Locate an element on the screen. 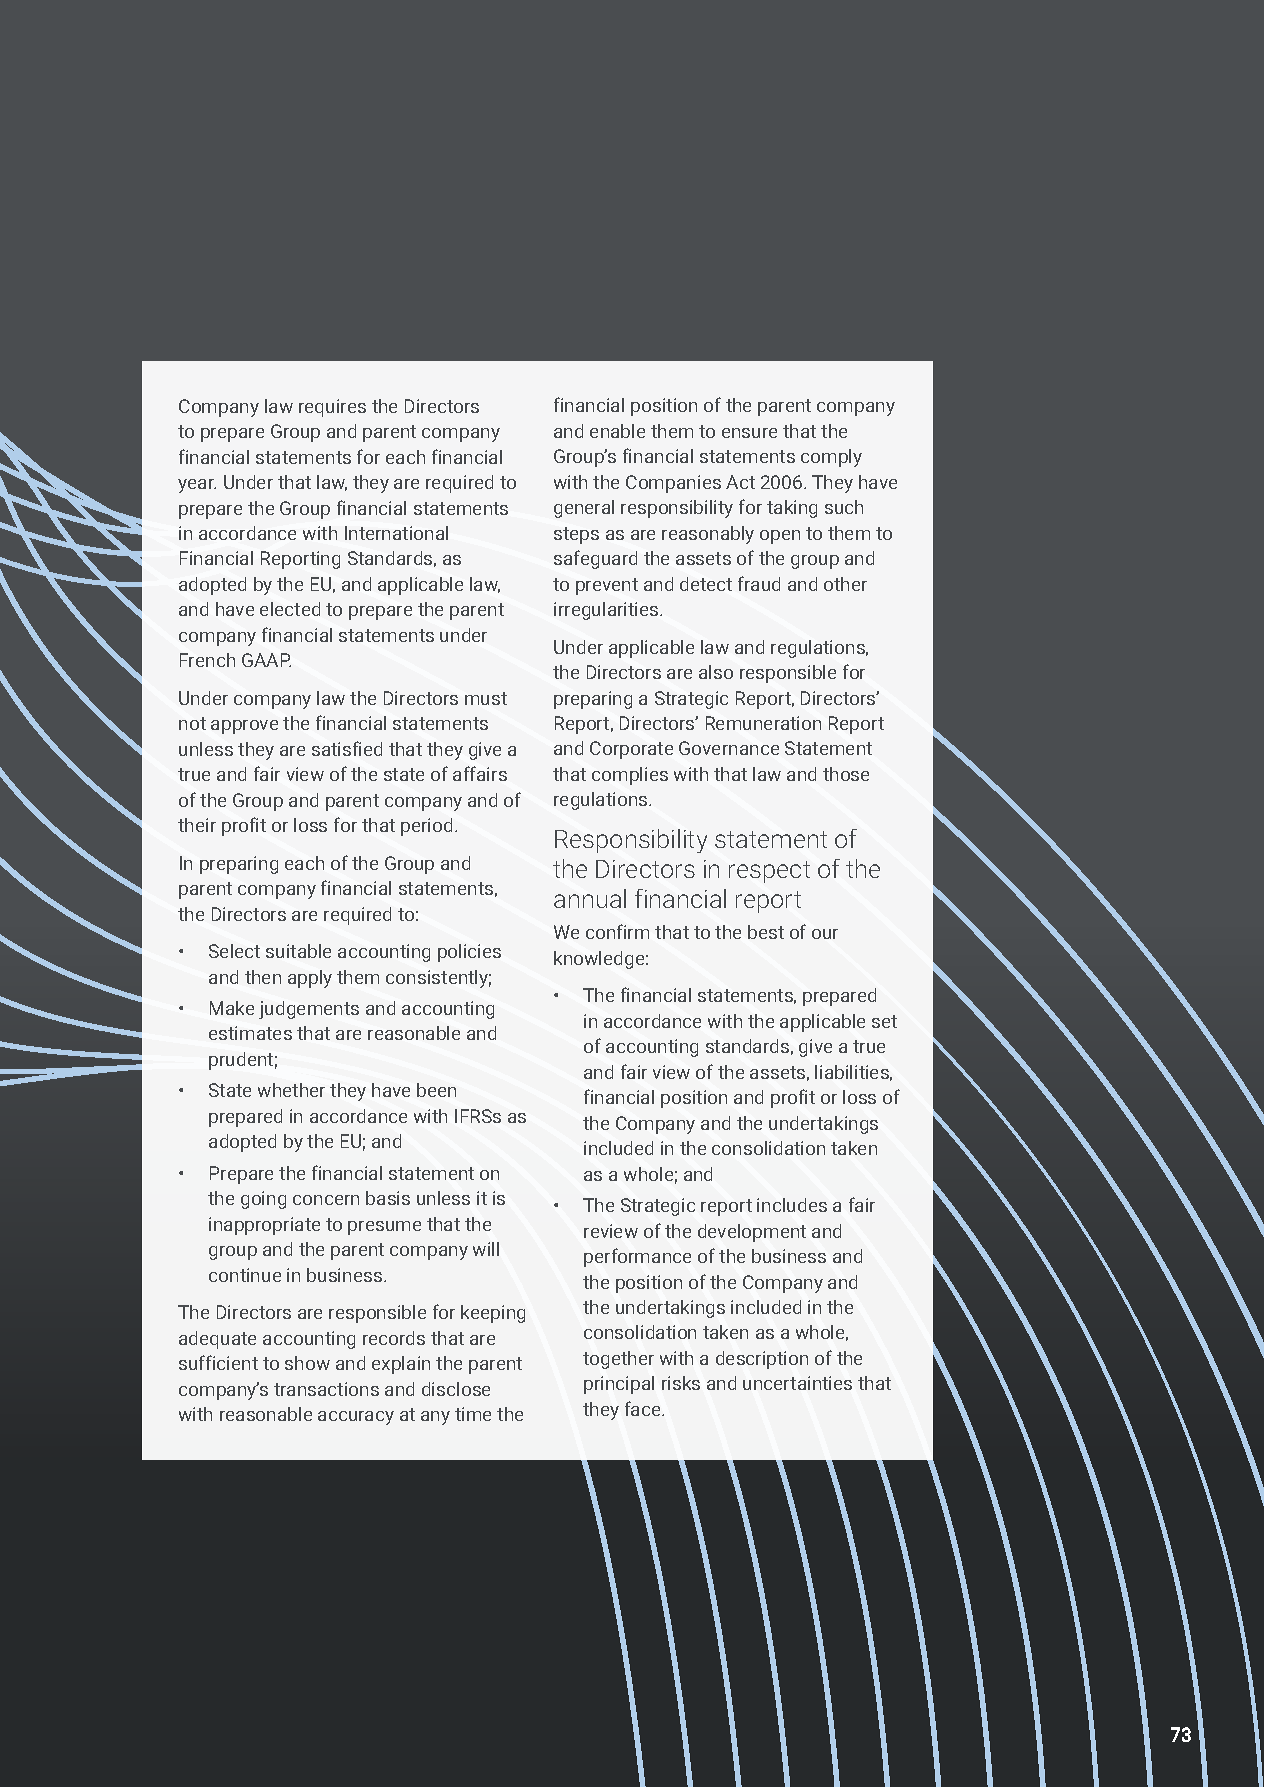 This screenshot has width=1264, height=1787. requires is located at coordinates (332, 408).
